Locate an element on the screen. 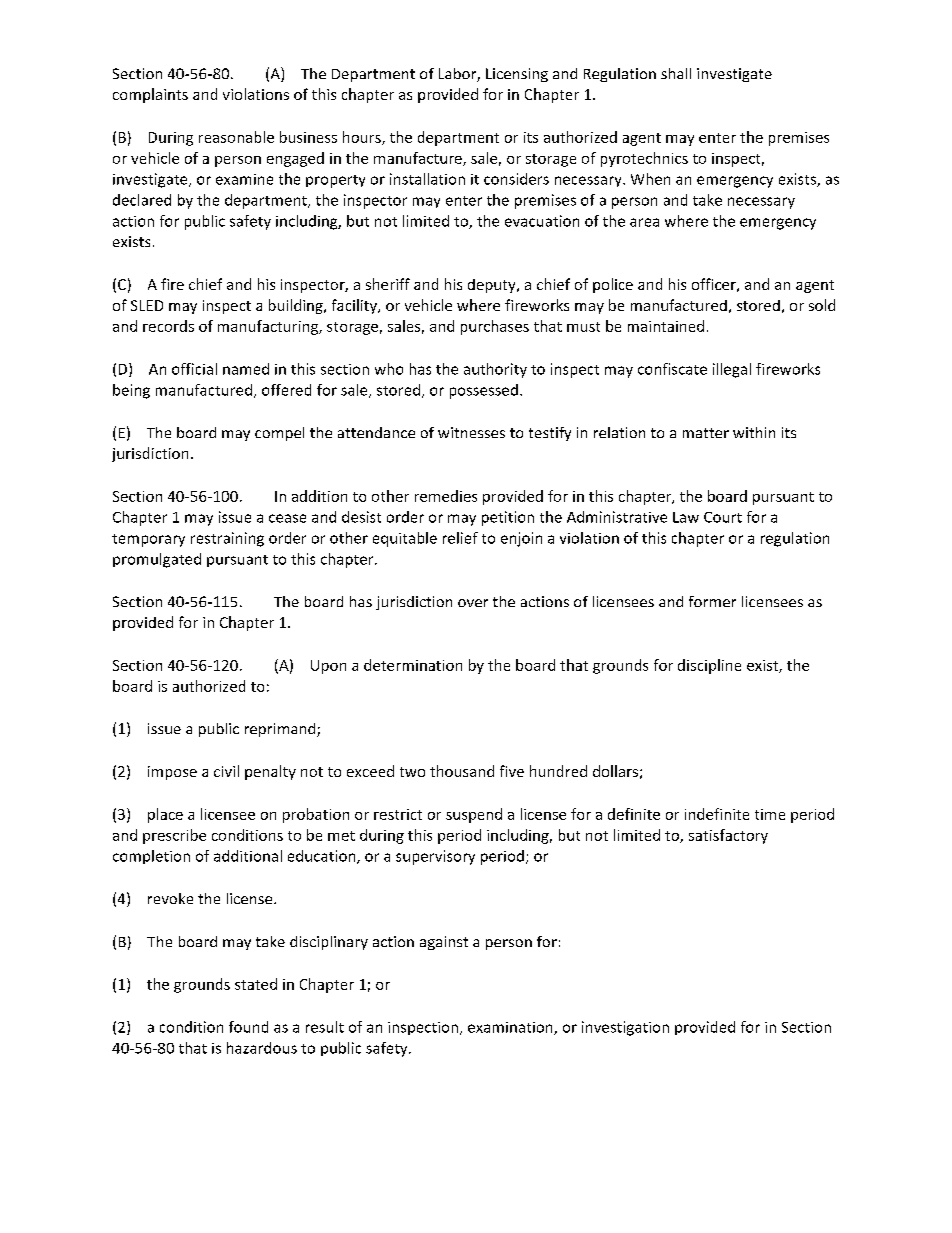  possessed is located at coordinates (484, 391).
